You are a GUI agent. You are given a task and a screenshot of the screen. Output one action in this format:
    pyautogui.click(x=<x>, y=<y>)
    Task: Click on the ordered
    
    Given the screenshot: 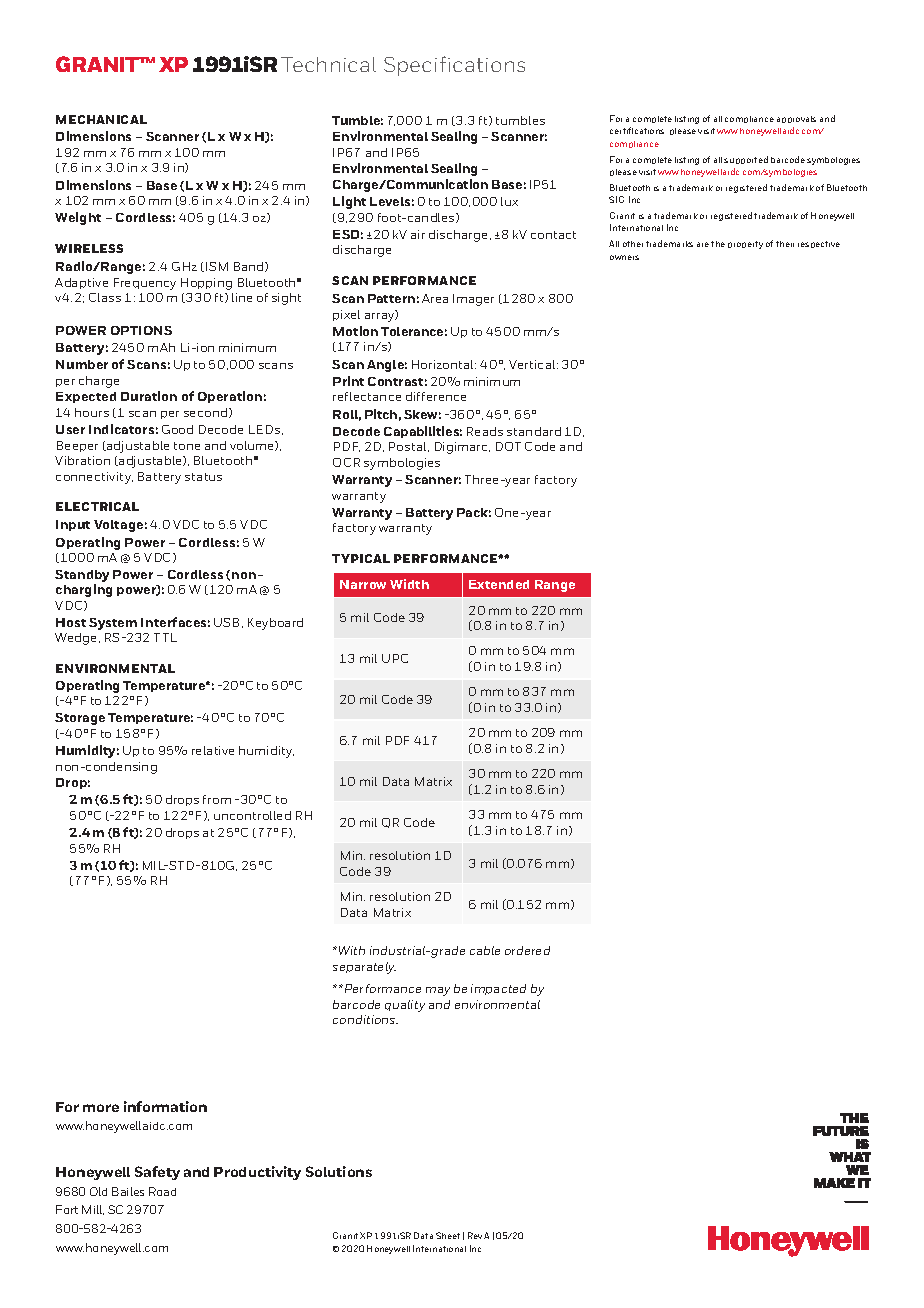 What is the action you would take?
    pyautogui.click(x=527, y=950)
